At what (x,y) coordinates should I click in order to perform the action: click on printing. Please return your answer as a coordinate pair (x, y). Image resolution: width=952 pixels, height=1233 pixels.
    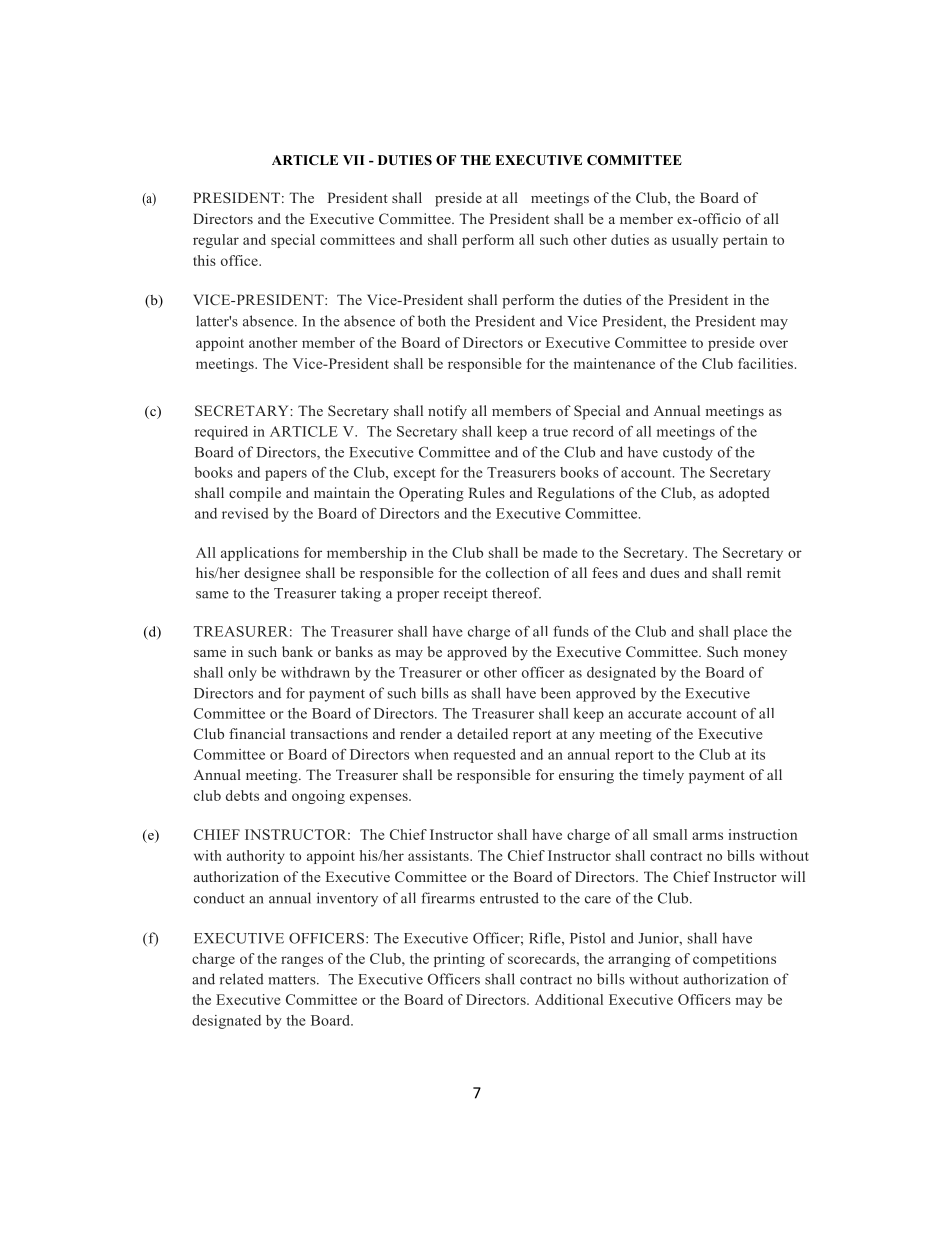
    Looking at the image, I should click on (459, 960).
